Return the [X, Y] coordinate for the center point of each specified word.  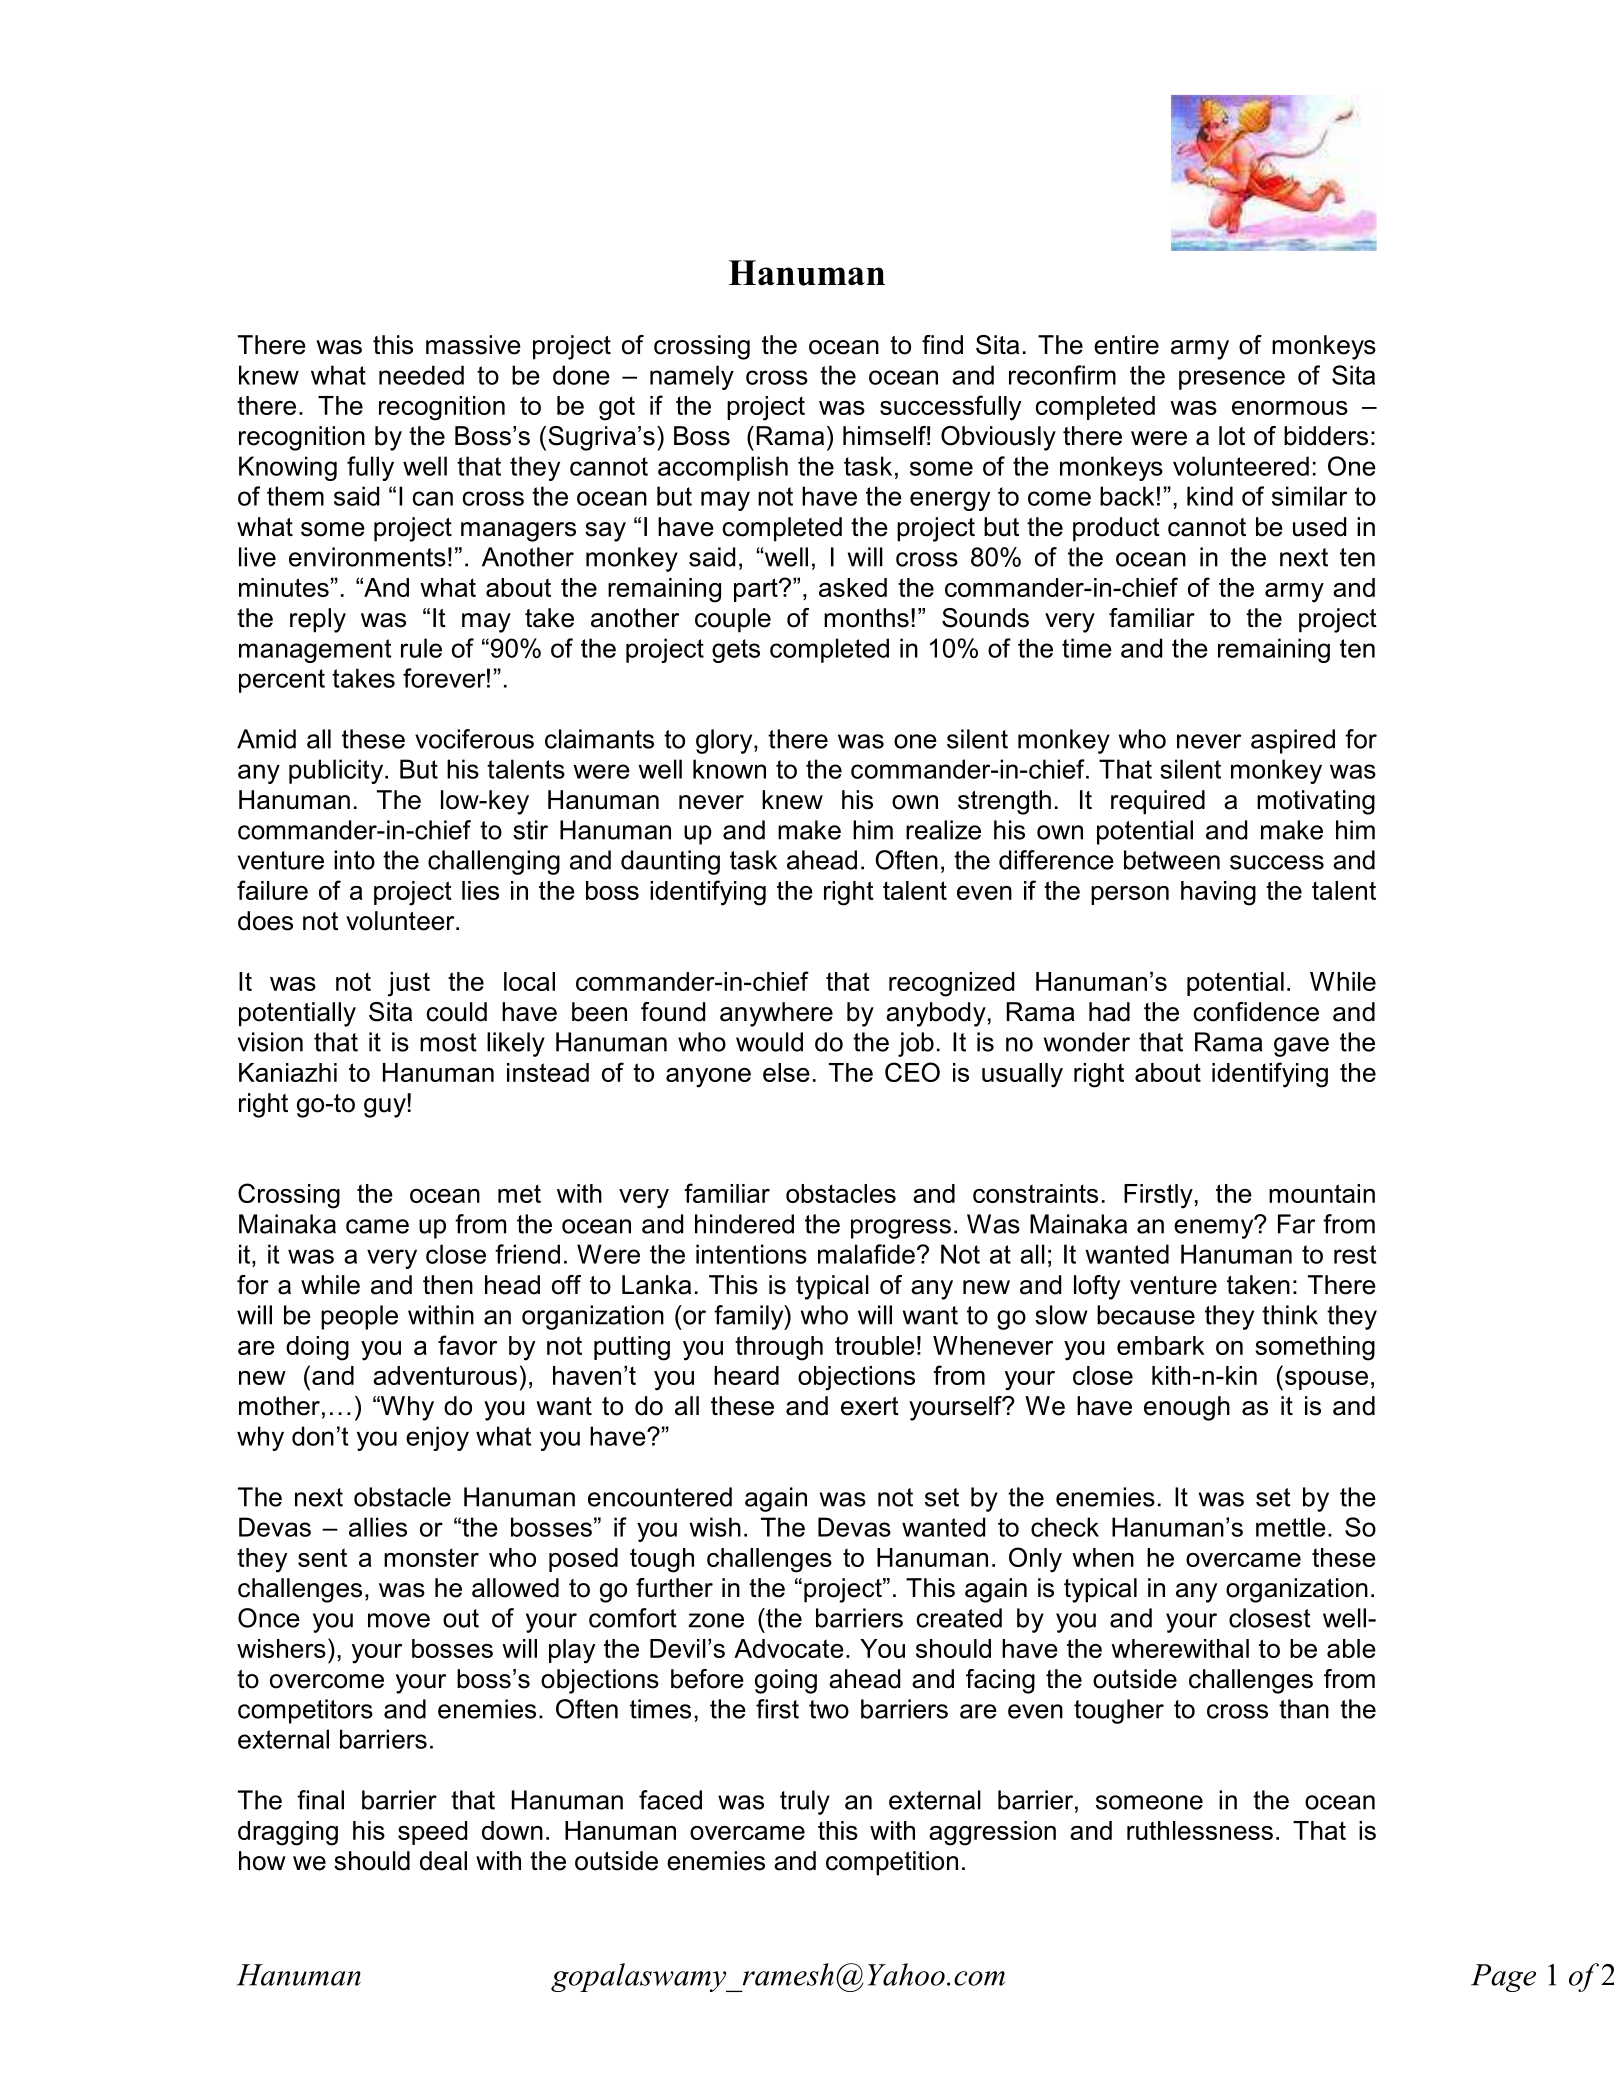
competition [892, 1863]
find [942, 345]
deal [443, 1861]
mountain [1322, 1193]
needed [421, 375]
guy [386, 1107]
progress [901, 1229]
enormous [1290, 408]
